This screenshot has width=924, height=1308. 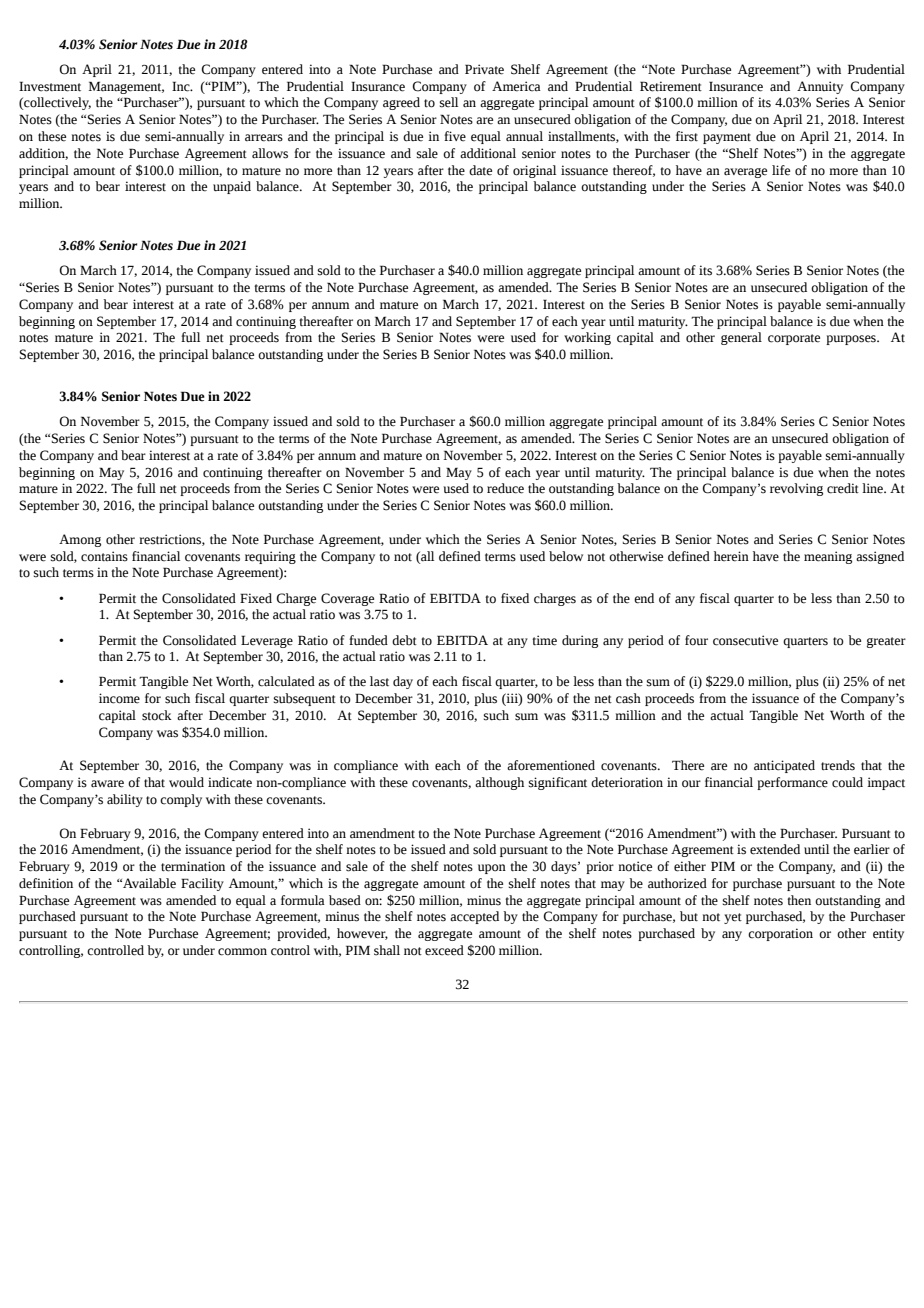 What do you see at coordinates (202, 884) in the screenshot?
I see `Facility` at bounding box center [202, 884].
